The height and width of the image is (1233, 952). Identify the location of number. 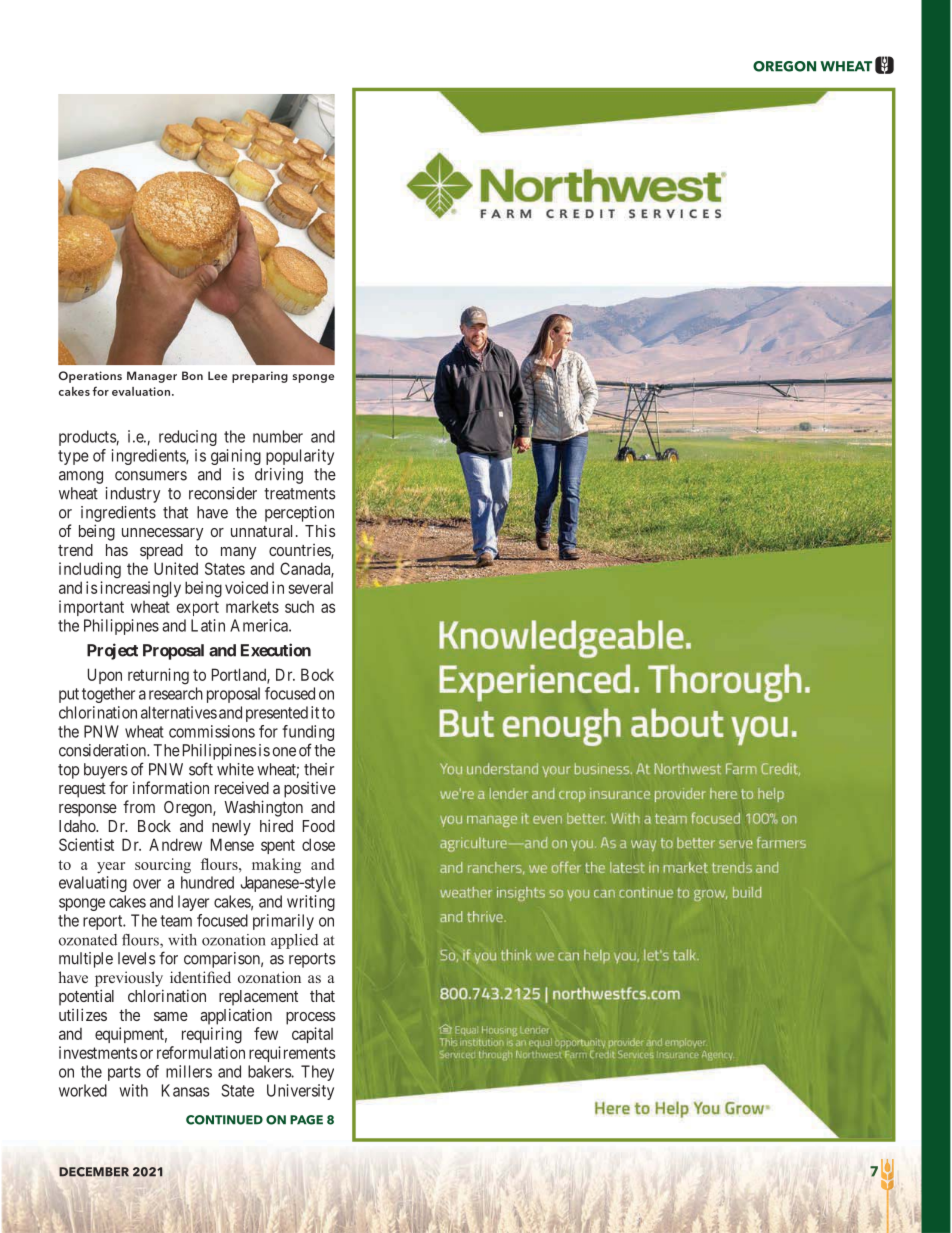
(278, 436).
